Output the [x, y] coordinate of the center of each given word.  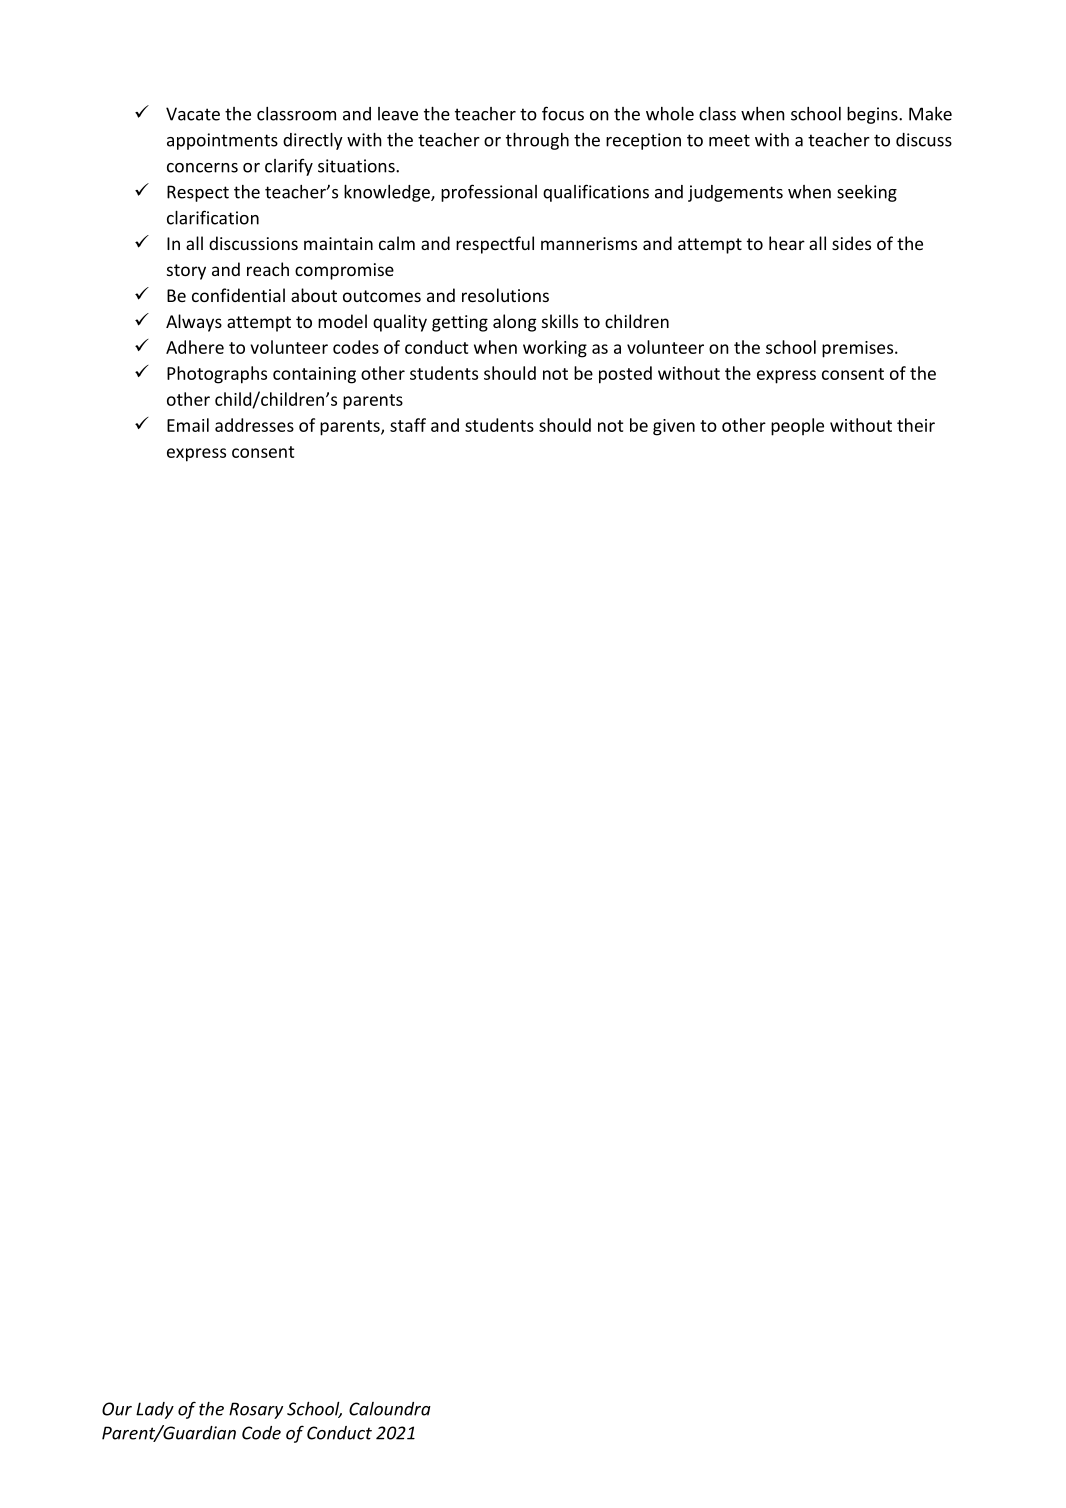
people [797, 427]
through [537, 141]
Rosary [256, 1410]
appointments [222, 141]
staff [408, 425]
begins [873, 115]
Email [188, 425]
